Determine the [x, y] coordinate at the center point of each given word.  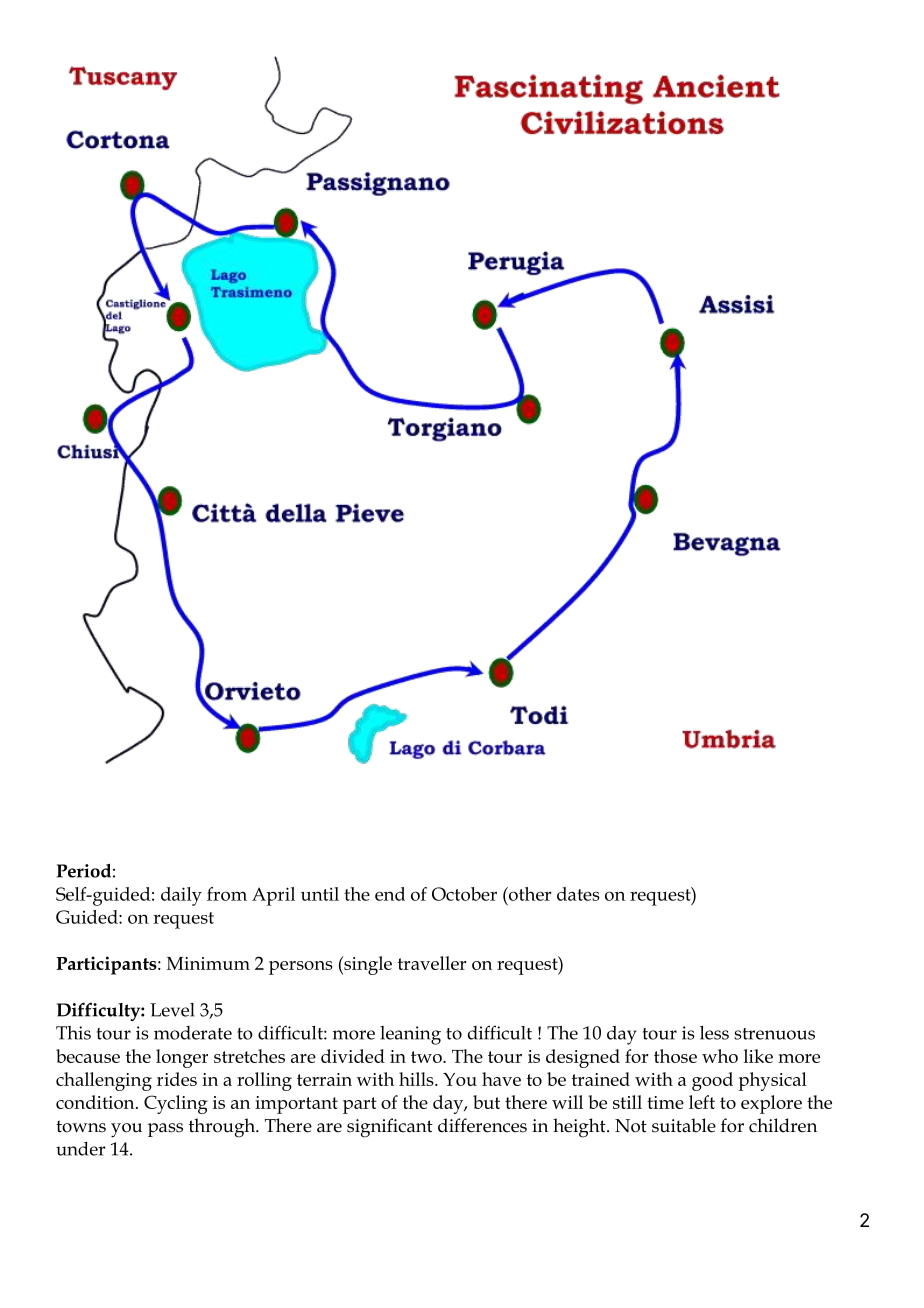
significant [390, 1128]
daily [181, 896]
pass [165, 1130]
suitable [684, 1125]
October [464, 894]
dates [578, 894]
